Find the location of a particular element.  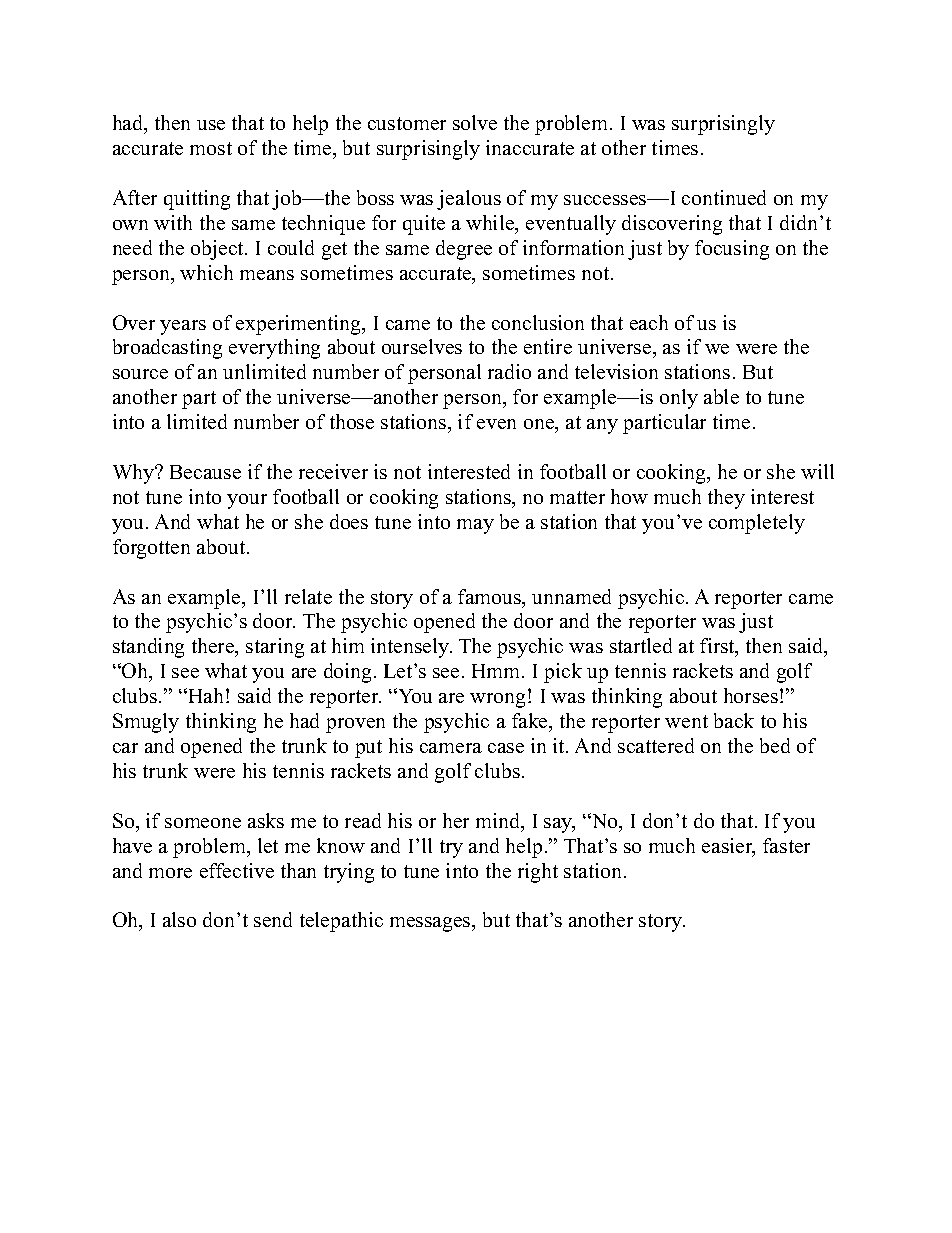

Because is located at coordinates (205, 472).
